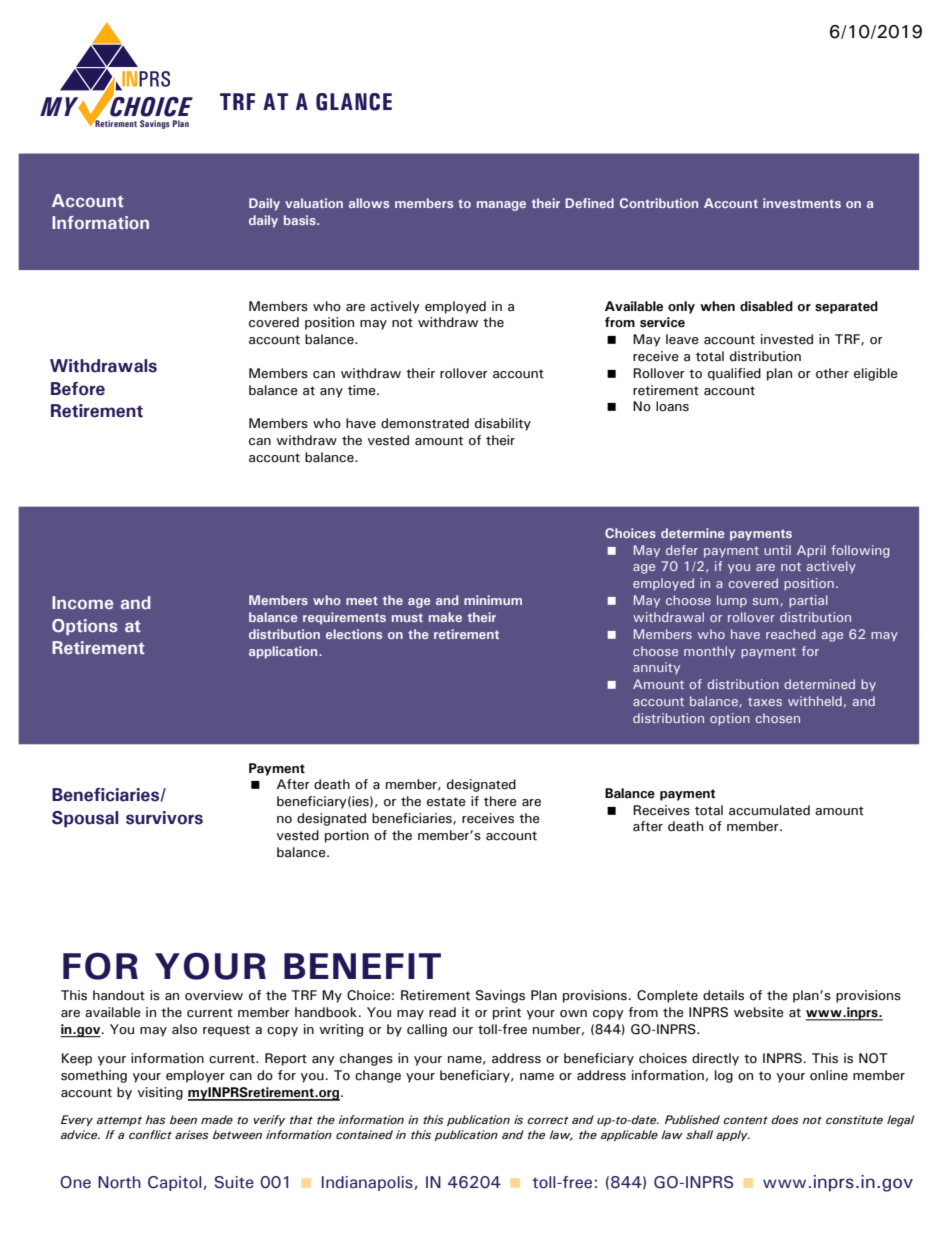 The image size is (952, 1233). What do you see at coordinates (445, 617) in the screenshot?
I see `make` at bounding box center [445, 617].
